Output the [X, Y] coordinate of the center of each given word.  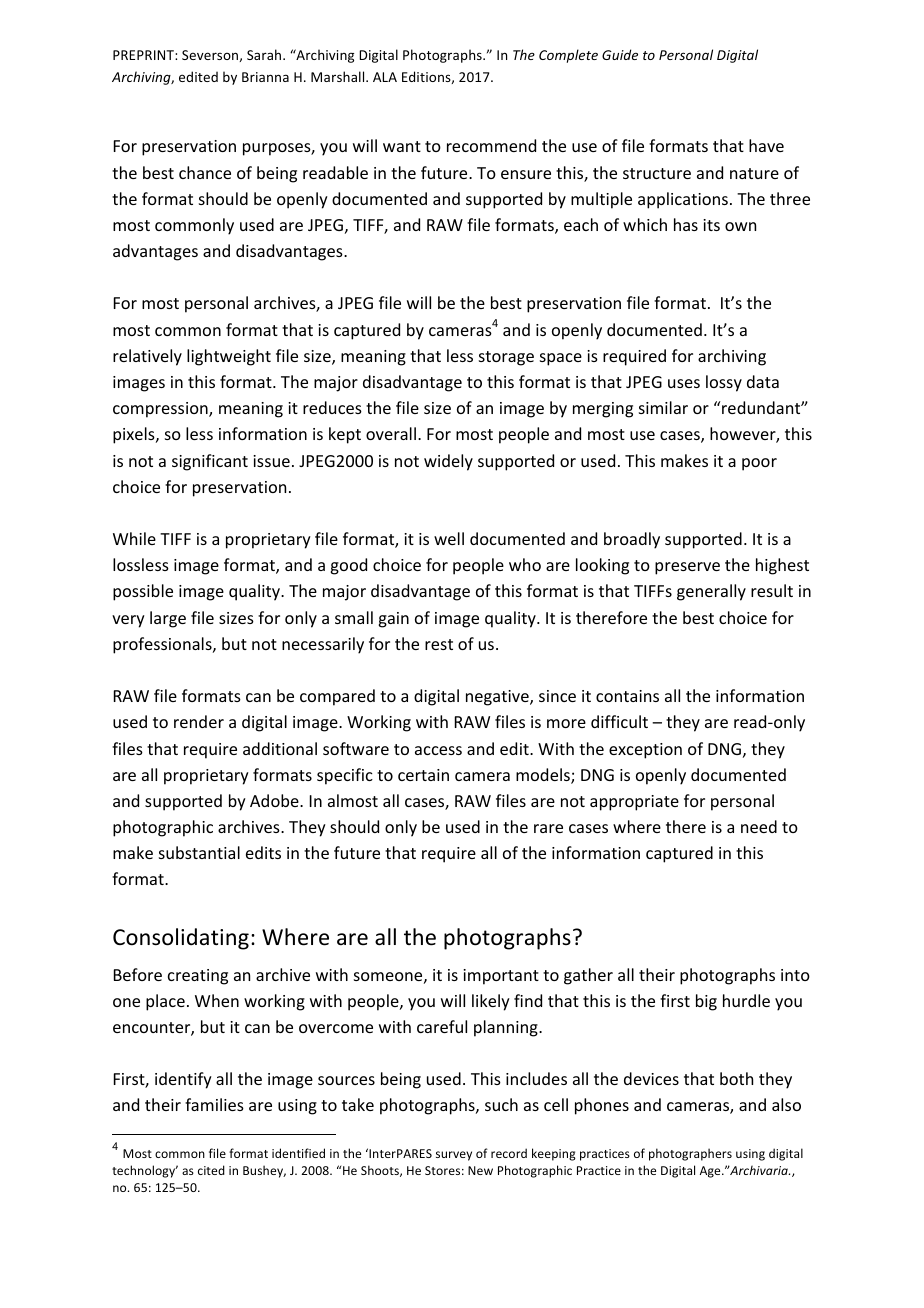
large [168, 619]
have [766, 145]
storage [506, 358]
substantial [199, 852]
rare [548, 828]
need [759, 826]
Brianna [265, 77]
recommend [491, 145]
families [214, 1104]
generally [711, 592]
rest [439, 644]
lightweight [229, 357]
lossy [724, 383]
